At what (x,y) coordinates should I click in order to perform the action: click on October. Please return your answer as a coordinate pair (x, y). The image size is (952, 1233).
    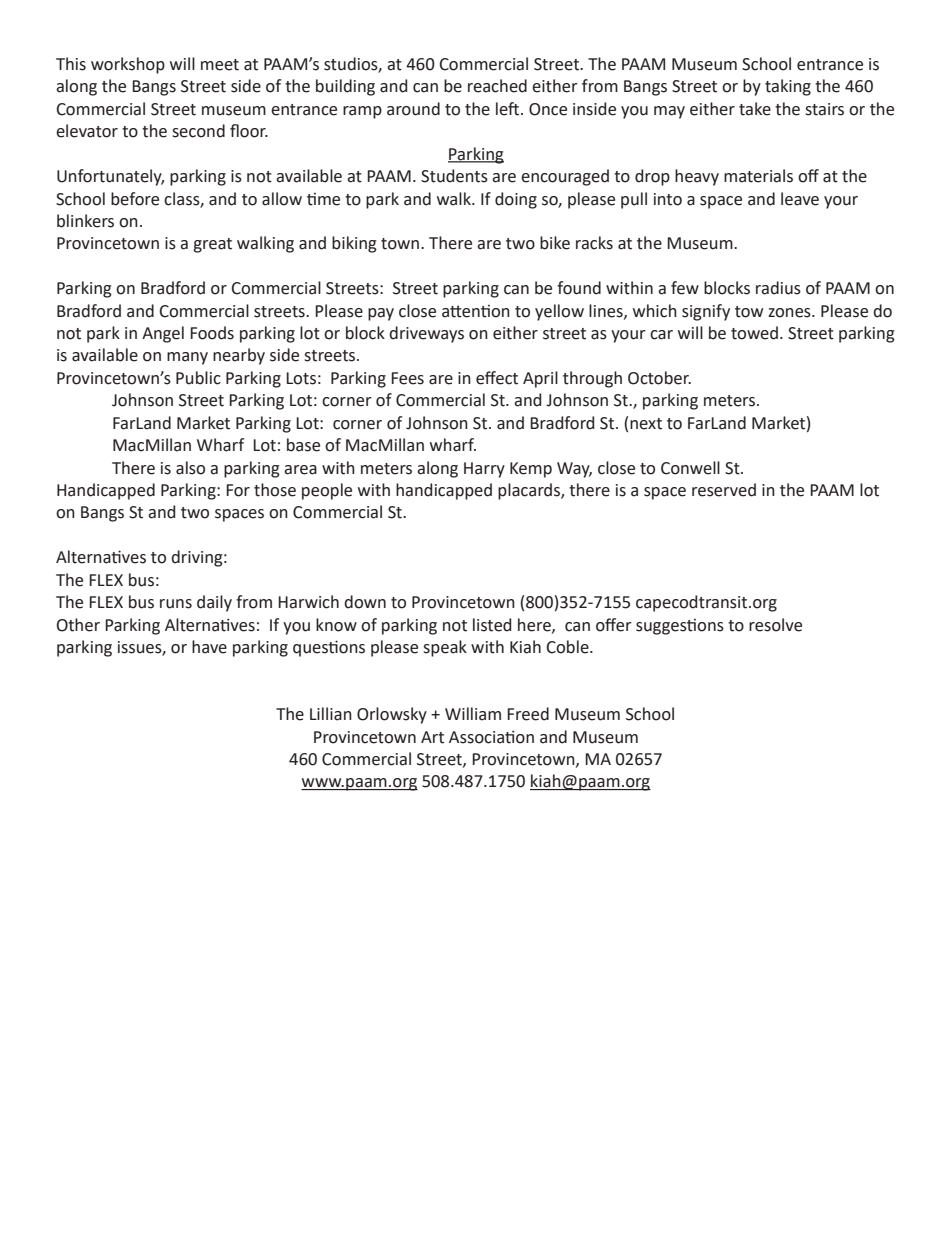
    Looking at the image, I should click on (659, 378).
